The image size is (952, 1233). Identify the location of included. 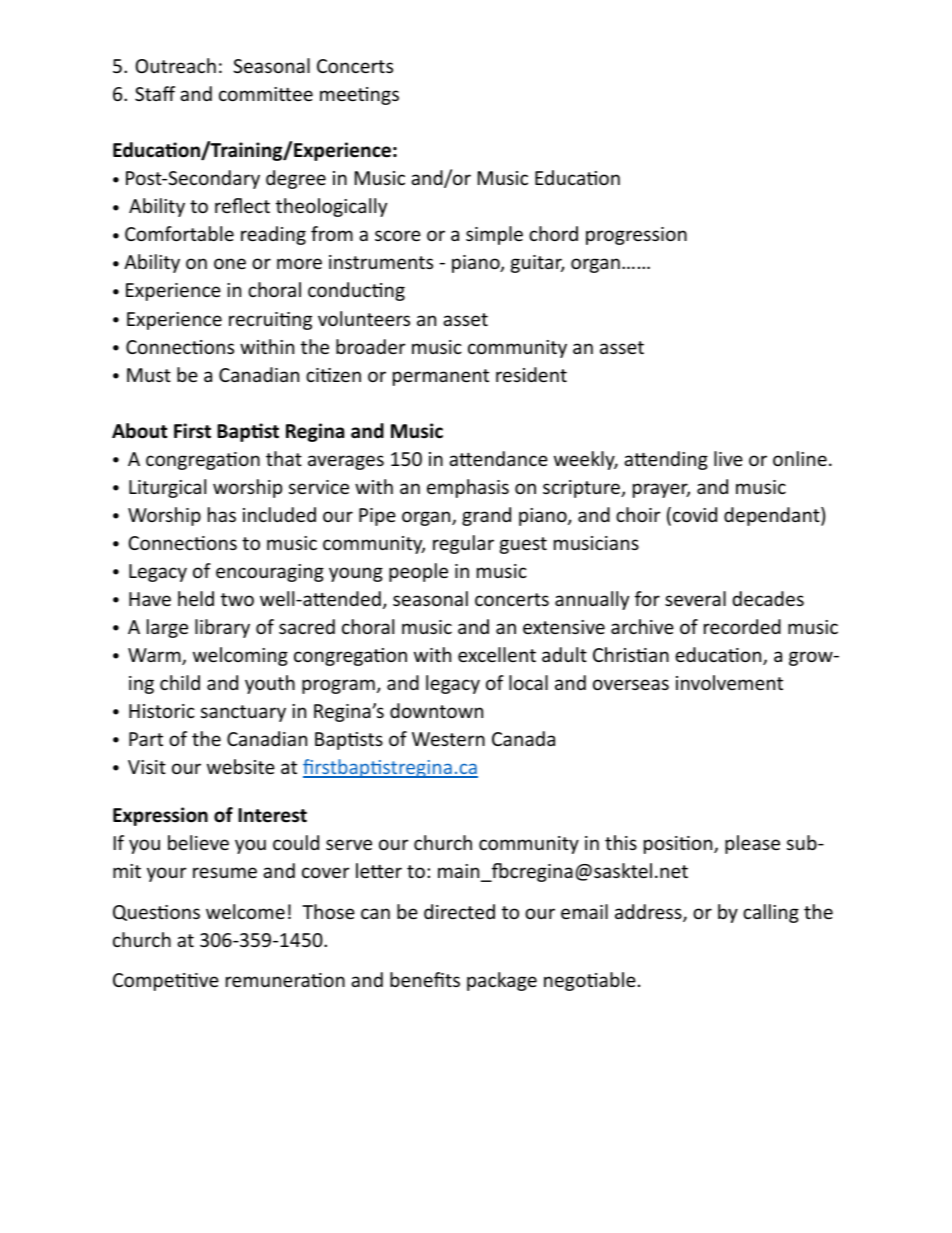
(279, 514).
